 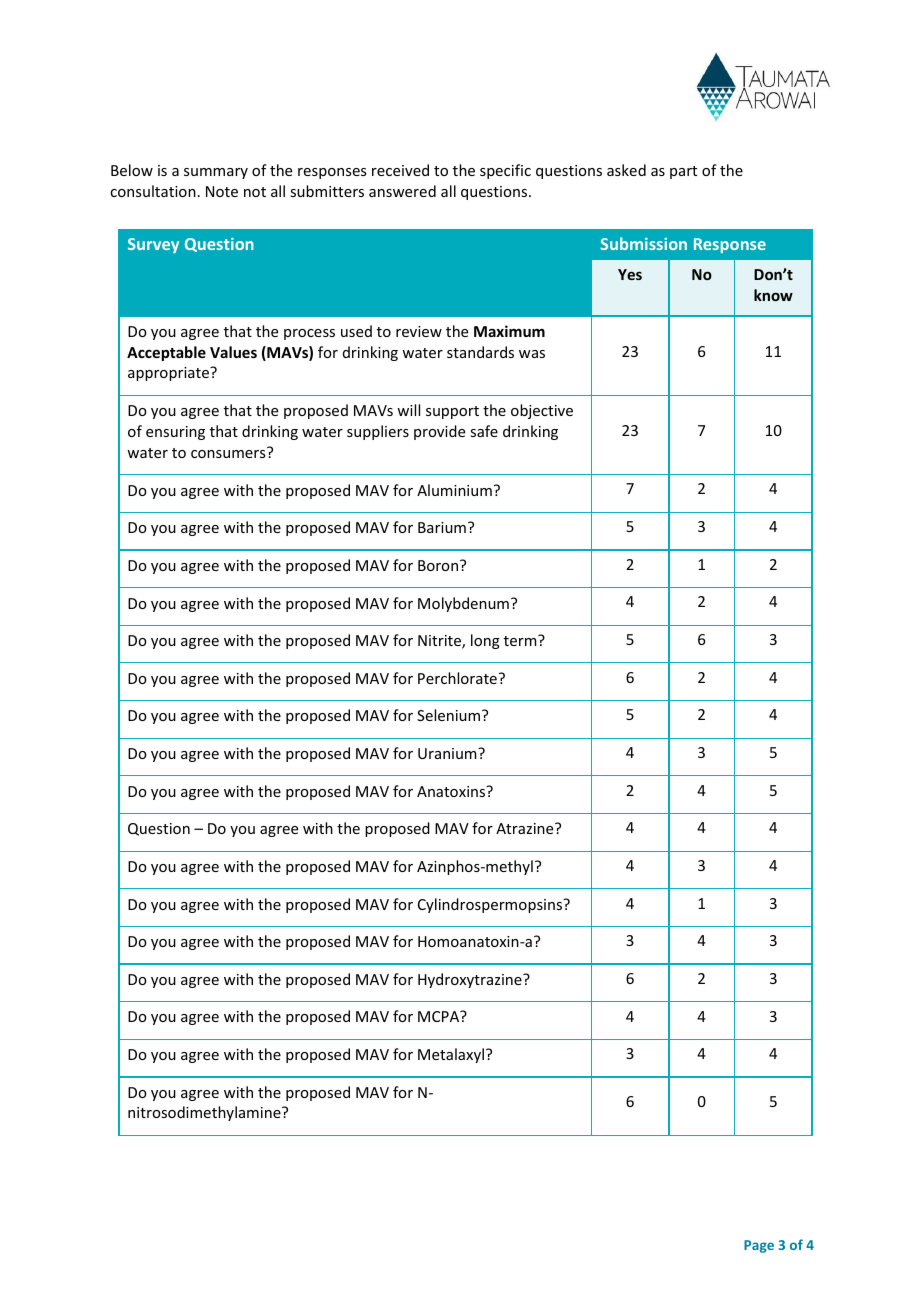 I want to click on Page, so click(x=759, y=1246).
